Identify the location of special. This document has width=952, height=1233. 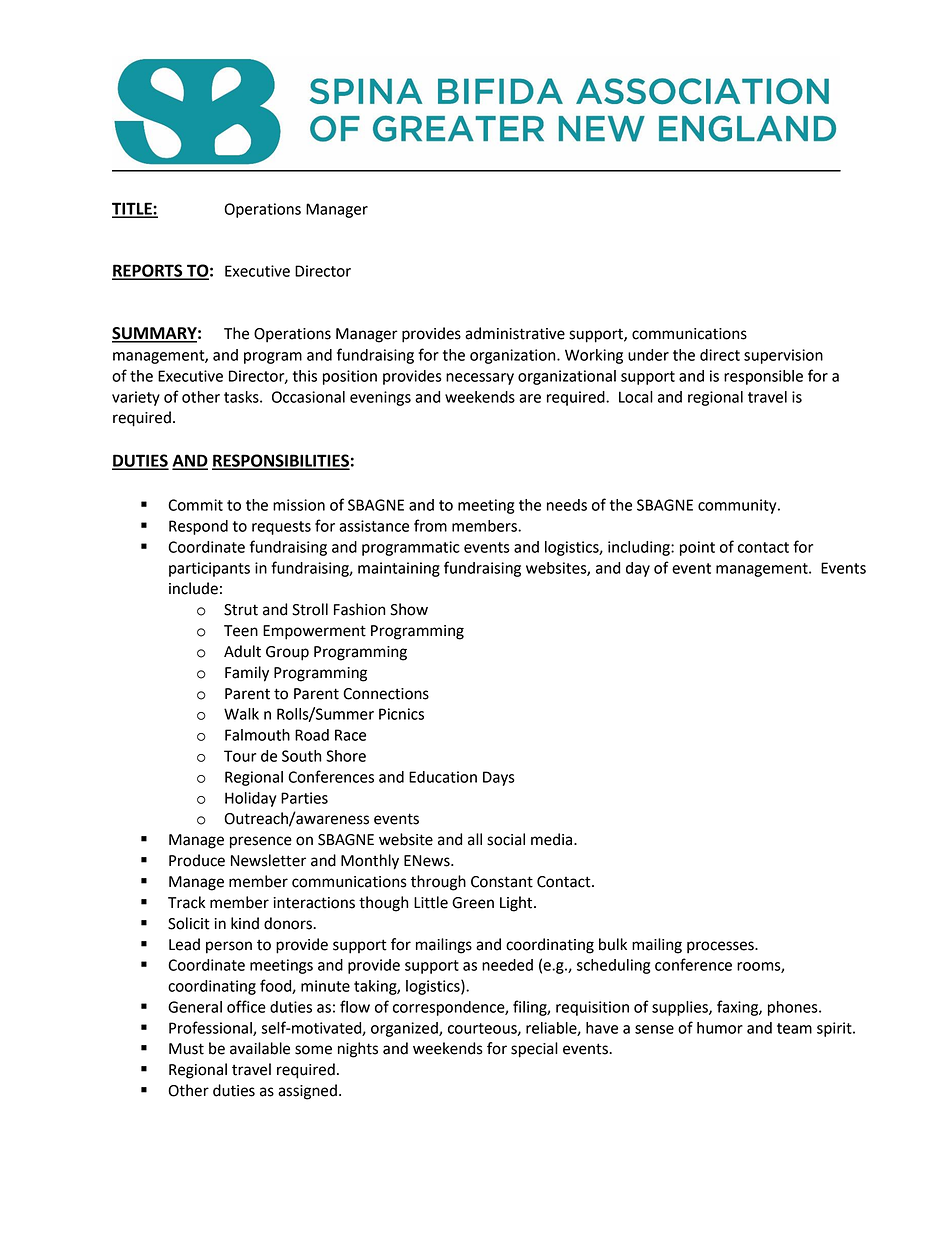
(534, 1050).
